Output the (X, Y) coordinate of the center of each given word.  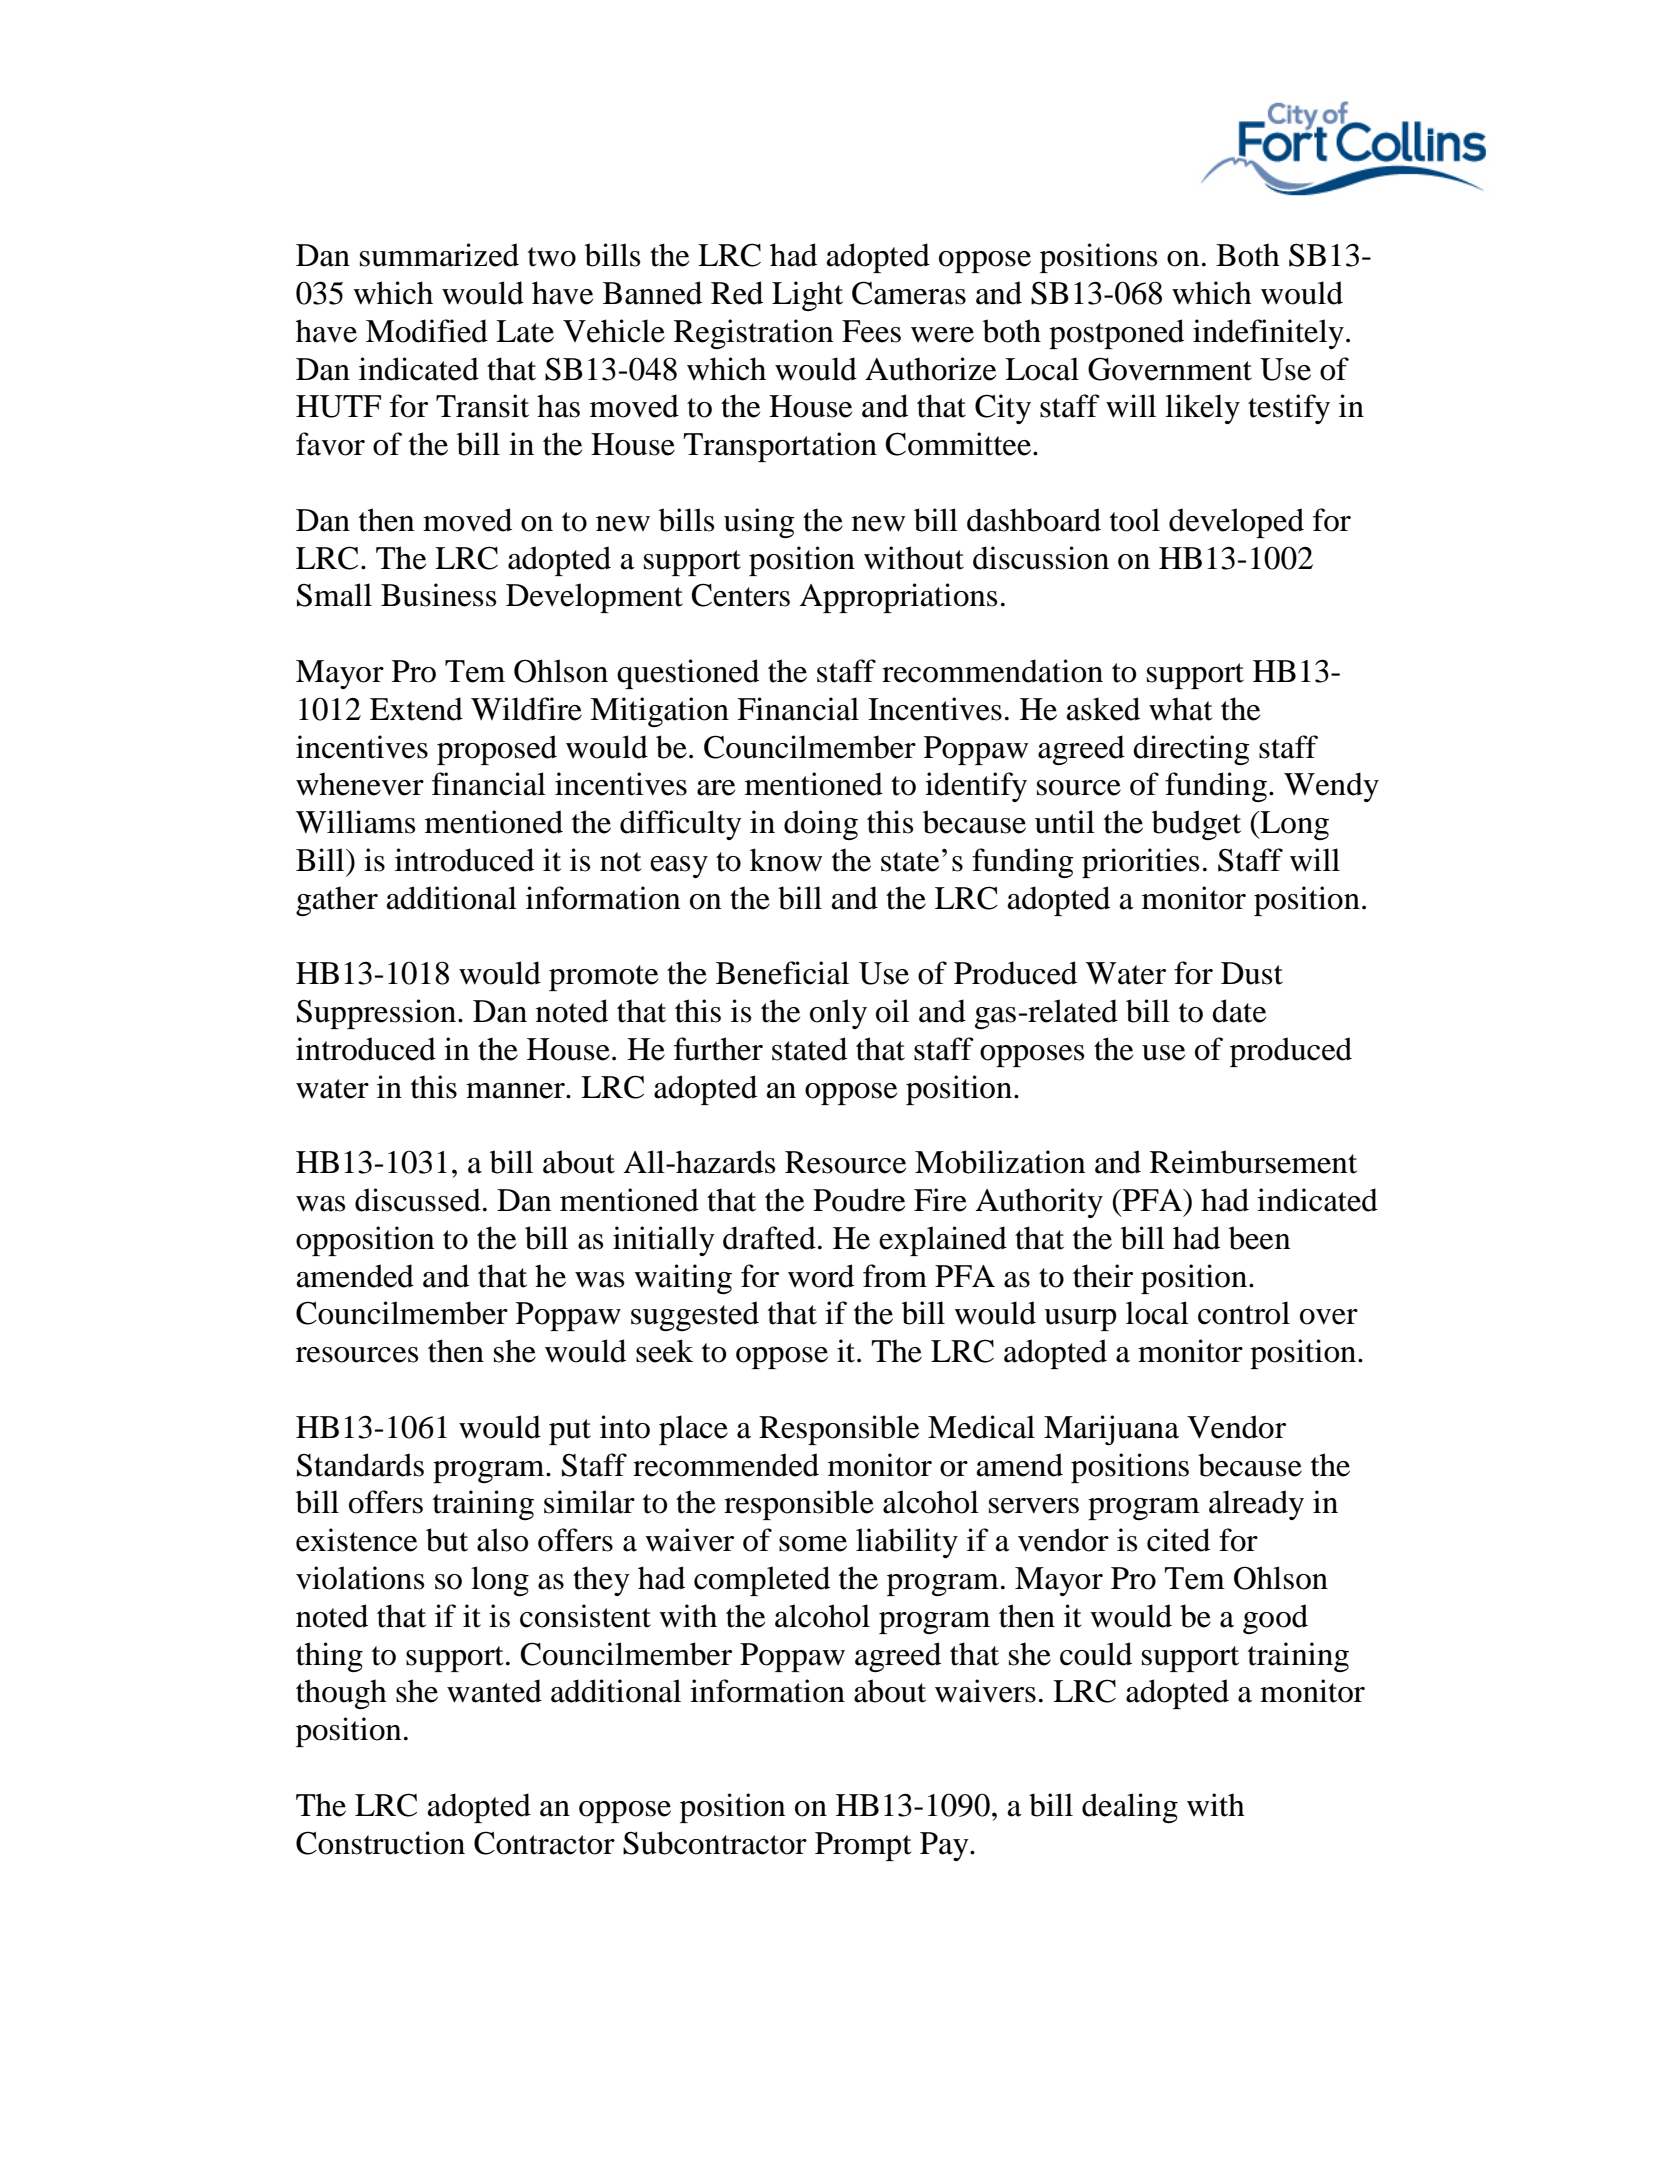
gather (337, 901)
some (813, 1544)
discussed (418, 1200)
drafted (769, 1238)
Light (807, 296)
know (786, 860)
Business (438, 595)
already (1256, 1505)
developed (1236, 523)
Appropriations (898, 598)
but (447, 1540)
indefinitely (1268, 334)
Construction (380, 1843)
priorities (1140, 863)
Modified (427, 331)
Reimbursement (1253, 1162)
